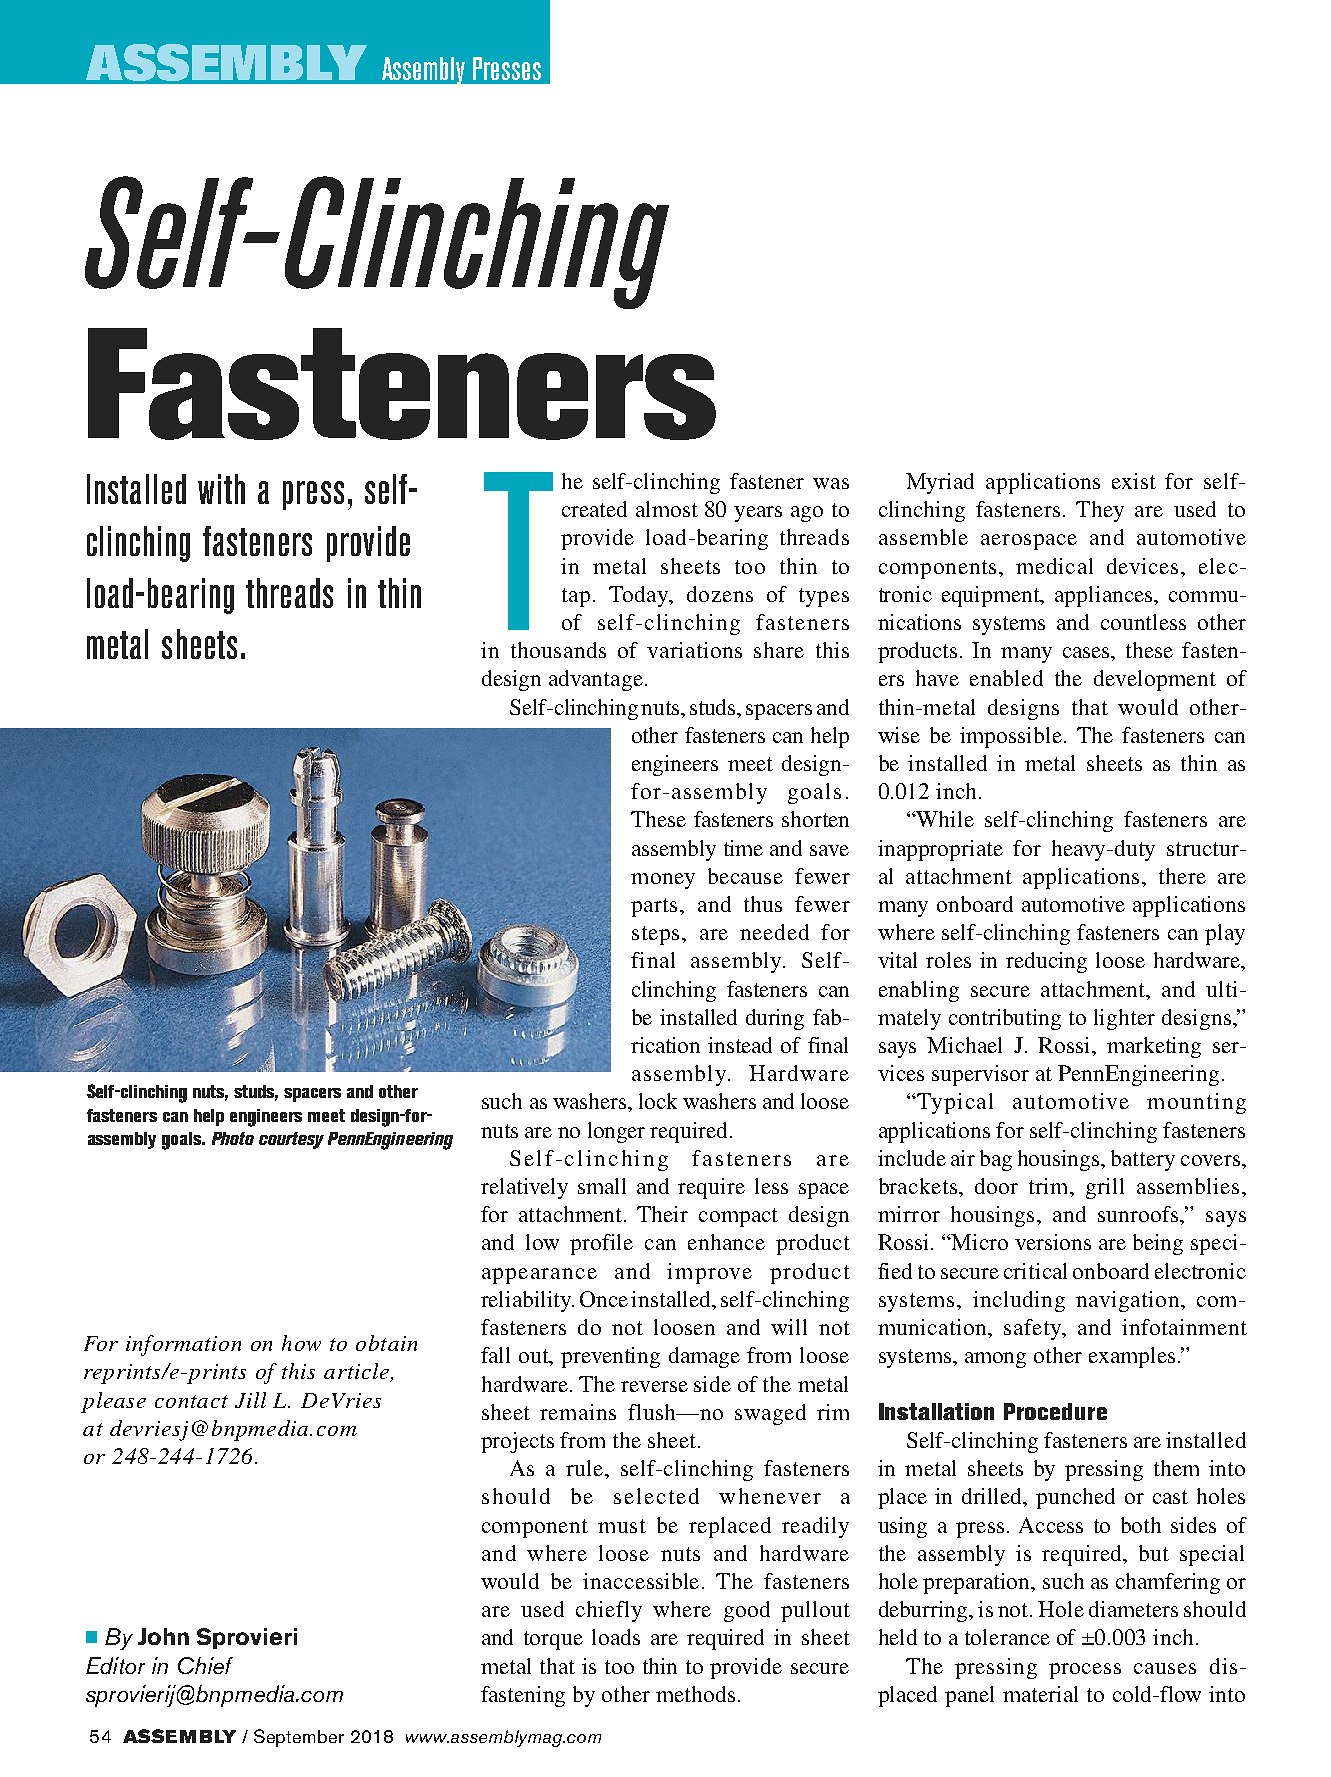  I want to click on battery, so click(1143, 1160).
